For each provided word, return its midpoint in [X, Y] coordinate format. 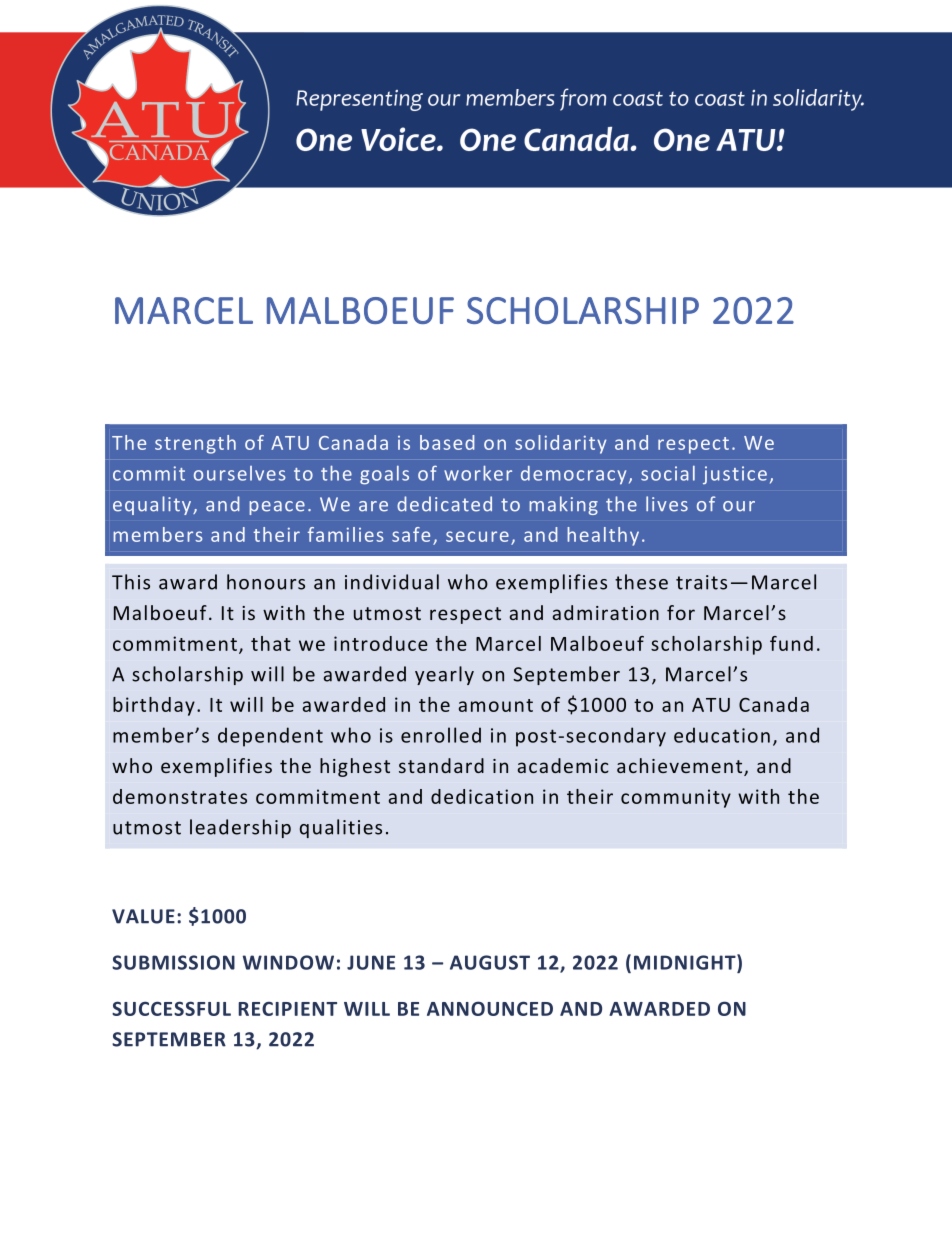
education [722, 735]
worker [478, 473]
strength [195, 444]
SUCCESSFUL [171, 1008]
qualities [341, 828]
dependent [270, 737]
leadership [240, 828]
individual [392, 582]
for [681, 612]
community [676, 798]
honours [266, 582]
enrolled [441, 735]
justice [735, 475]
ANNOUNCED [490, 1008]
